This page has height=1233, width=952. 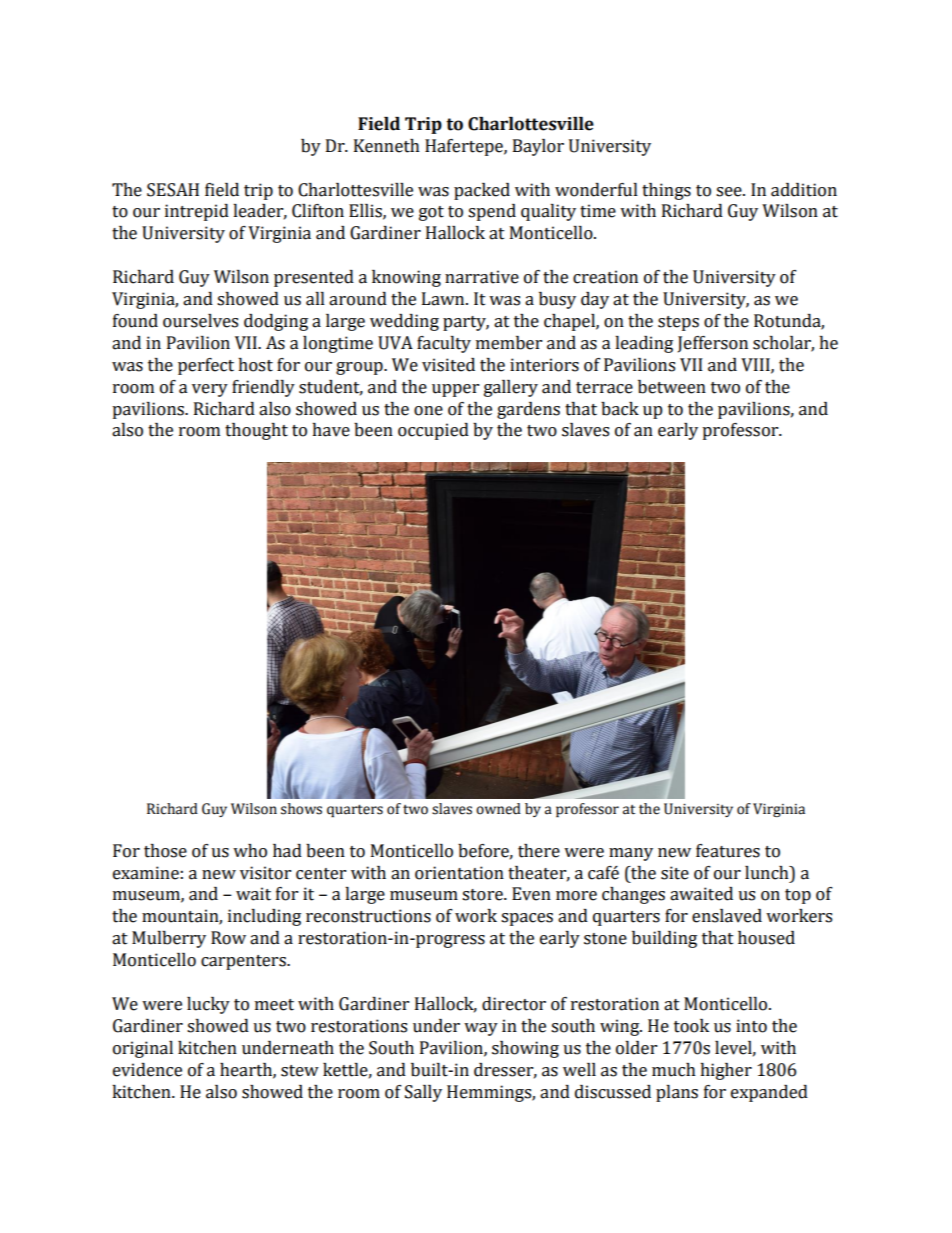 I want to click on faculty, so click(x=444, y=344).
